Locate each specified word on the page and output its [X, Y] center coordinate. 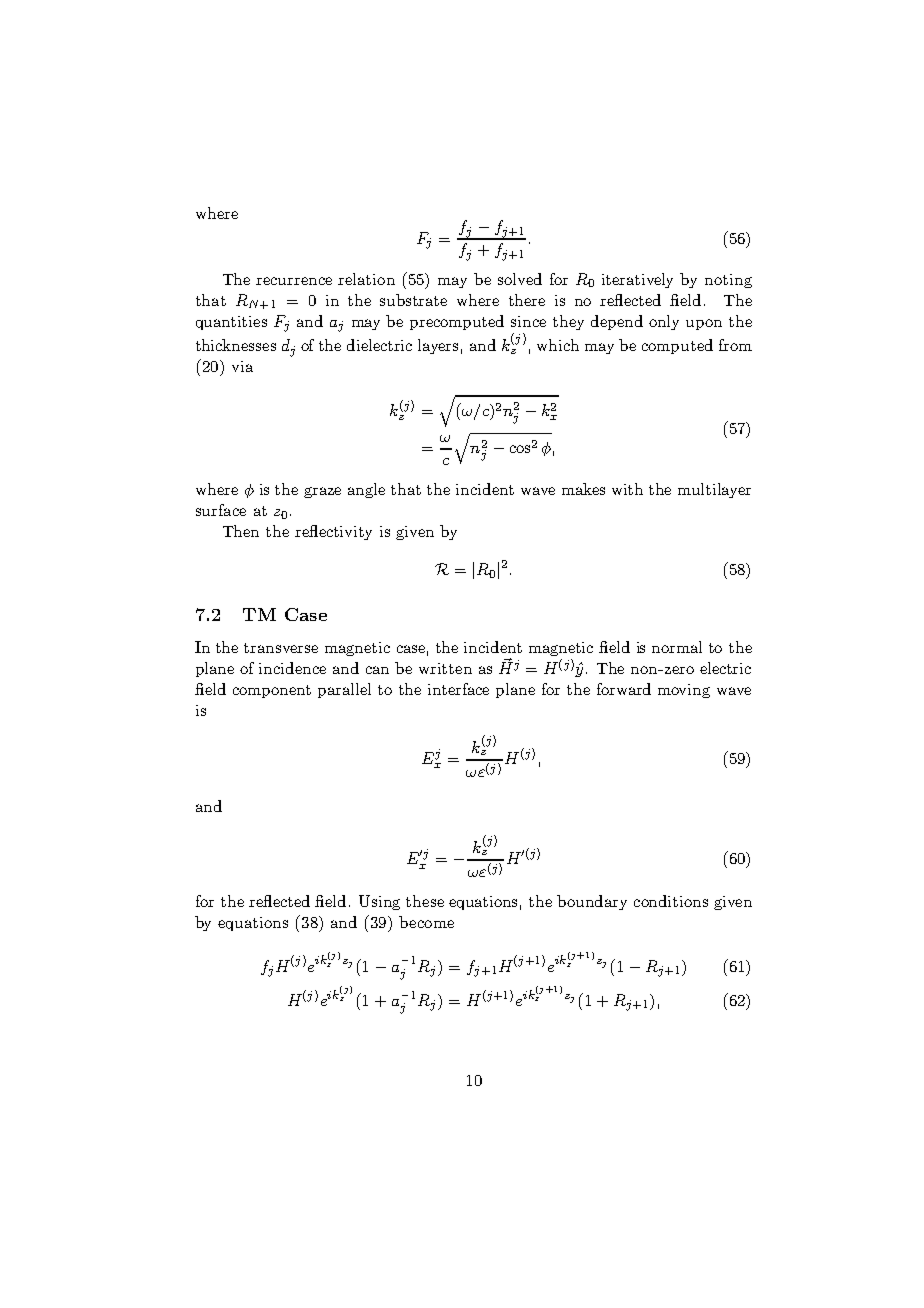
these [425, 901]
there [527, 300]
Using [379, 902]
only [664, 322]
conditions [671, 901]
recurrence [294, 281]
